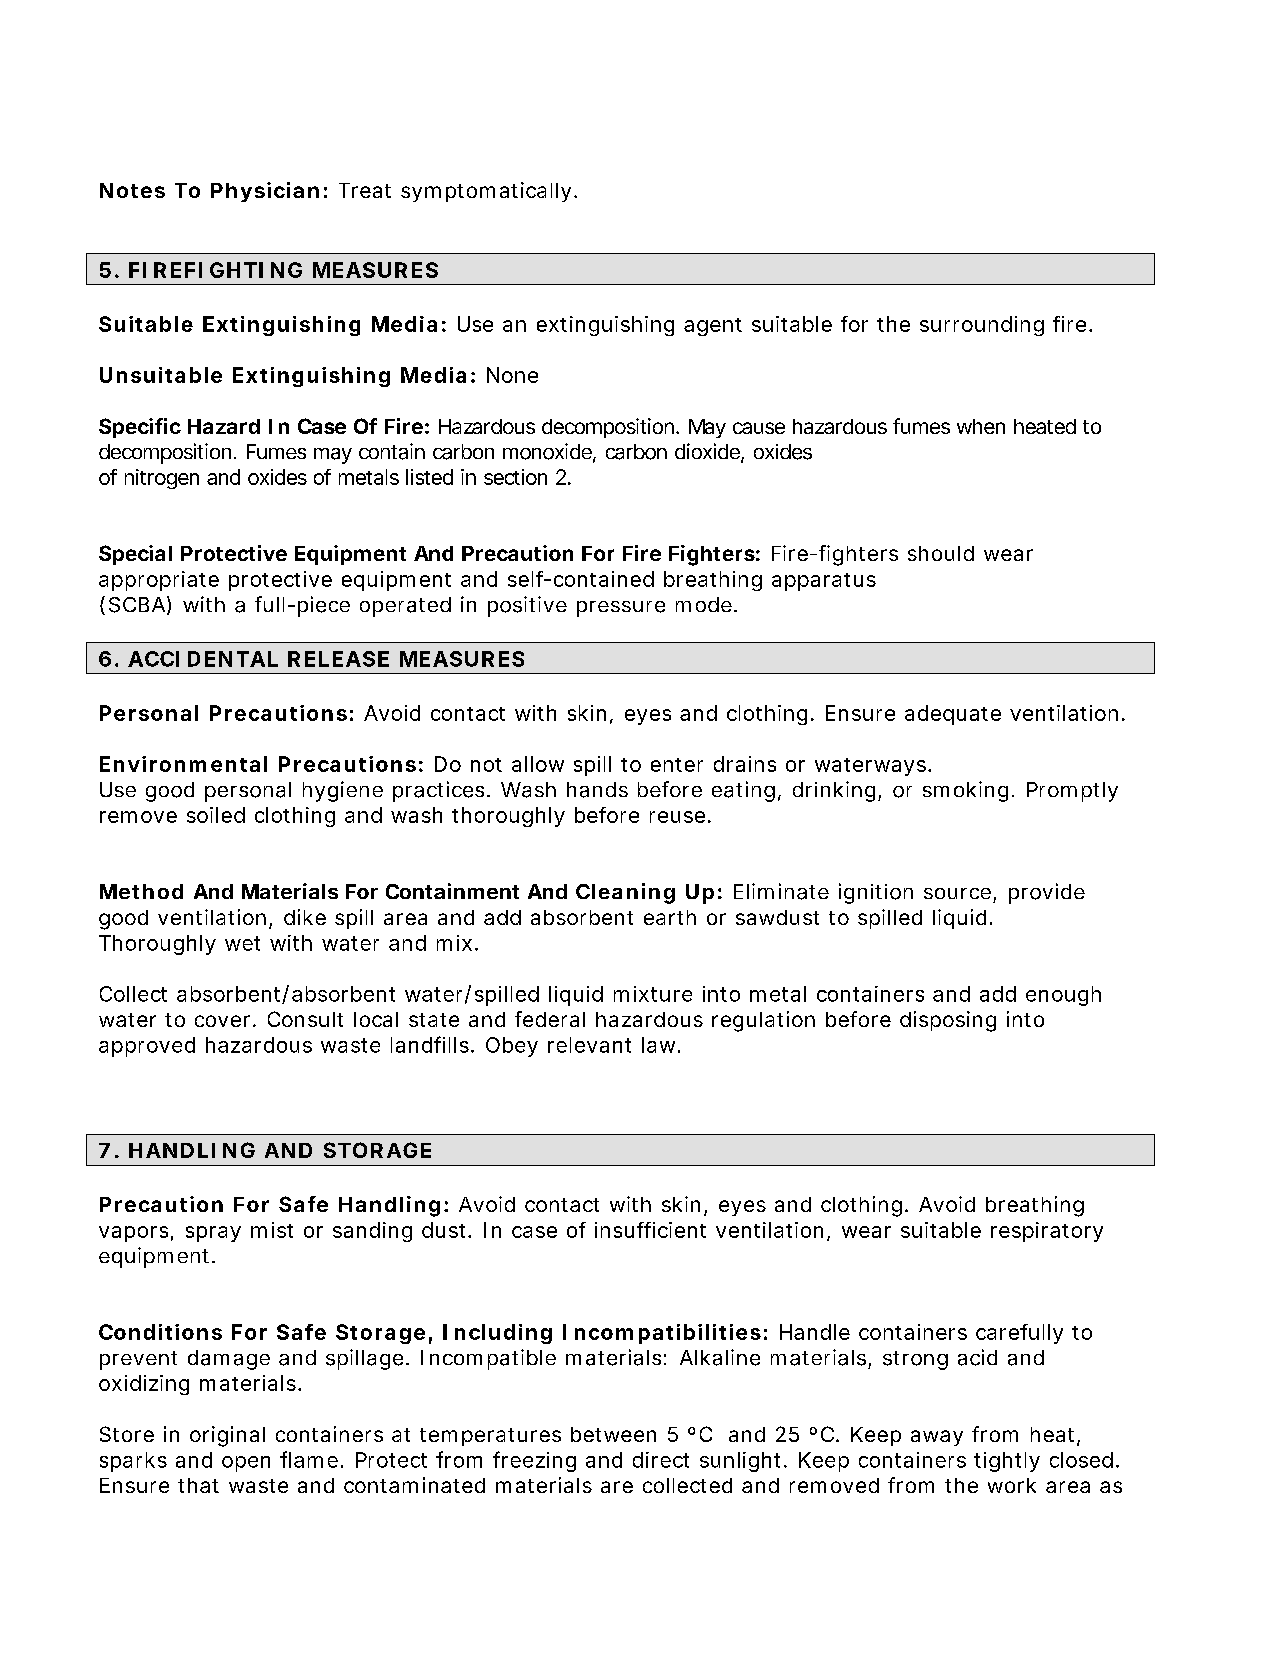 The width and height of the screenshot is (1286, 1664). What do you see at coordinates (713, 327) in the screenshot?
I see `agent` at bounding box center [713, 327].
